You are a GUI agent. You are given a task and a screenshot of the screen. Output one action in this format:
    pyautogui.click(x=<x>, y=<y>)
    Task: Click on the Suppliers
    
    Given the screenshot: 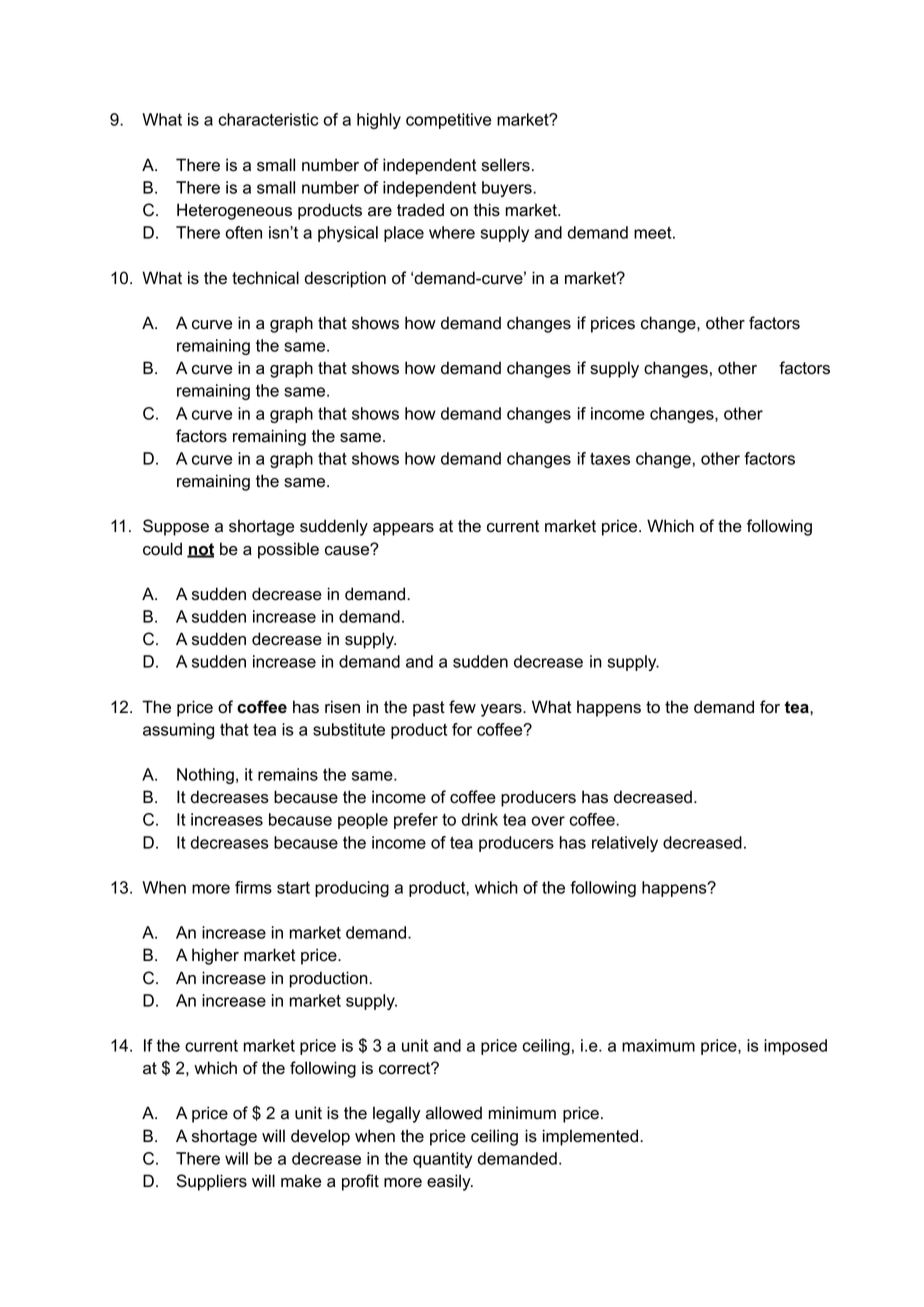 What is the action you would take?
    pyautogui.click(x=212, y=1182)
